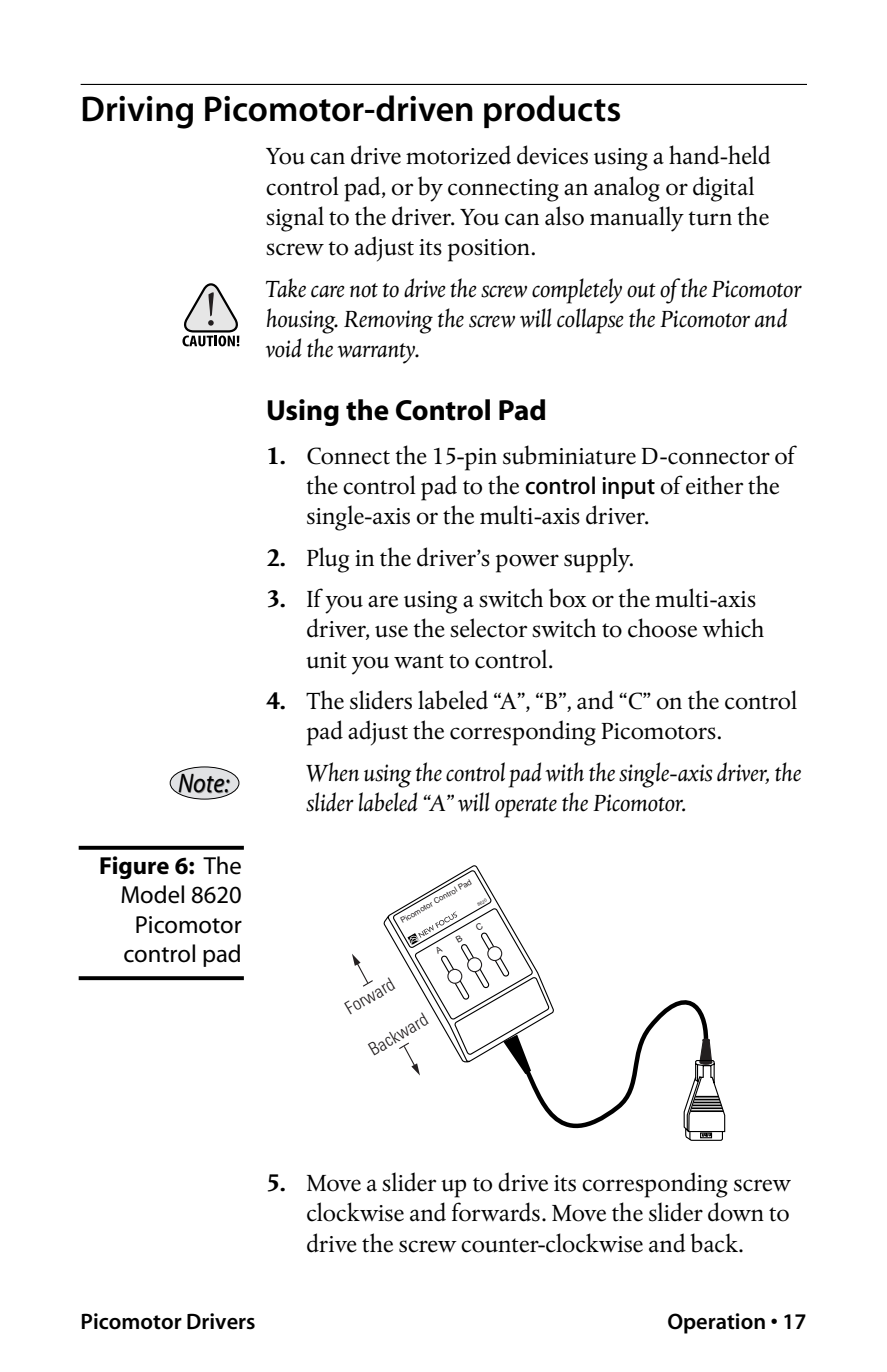  Describe the element at coordinates (326, 660) in the image. I see `unit` at that location.
